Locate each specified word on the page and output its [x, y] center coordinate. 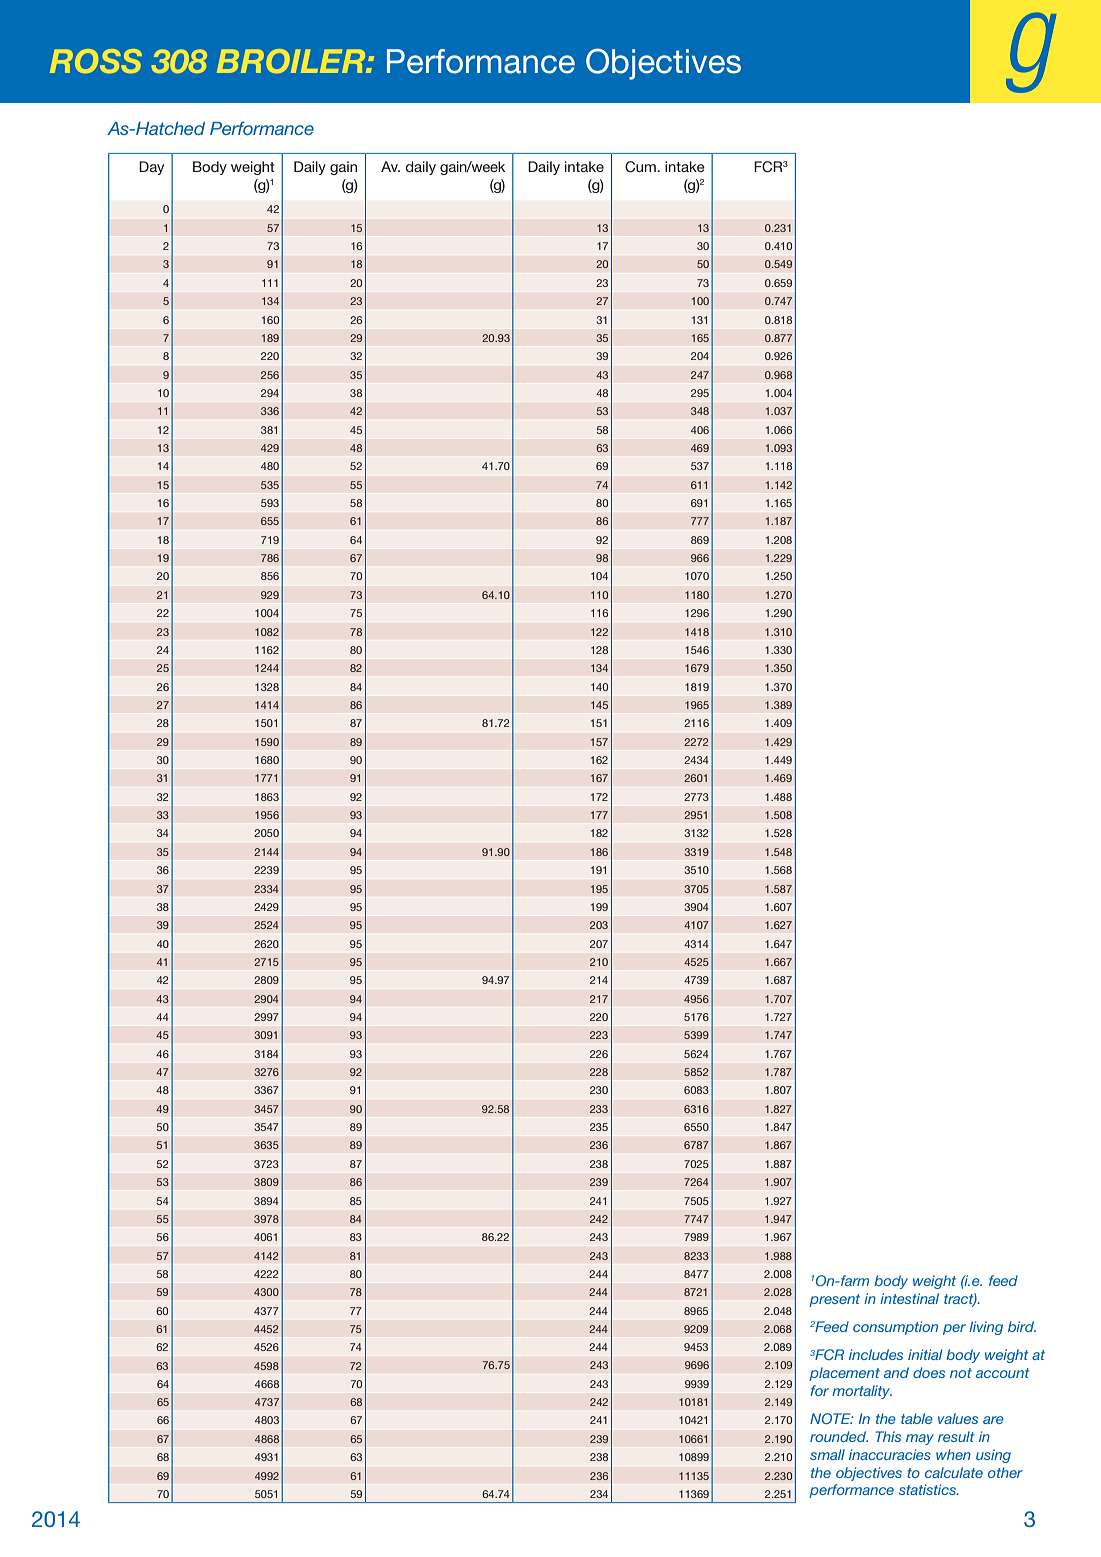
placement [844, 1374]
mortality [862, 1392]
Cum [641, 167]
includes [876, 1354]
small [827, 1454]
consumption [895, 1328]
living [986, 1328]
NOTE [831, 1418]
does [929, 1372]
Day [151, 168]
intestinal [909, 1298]
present [834, 1300]
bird [1022, 1326]
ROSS [96, 61]
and [896, 1372]
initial [925, 1354]
